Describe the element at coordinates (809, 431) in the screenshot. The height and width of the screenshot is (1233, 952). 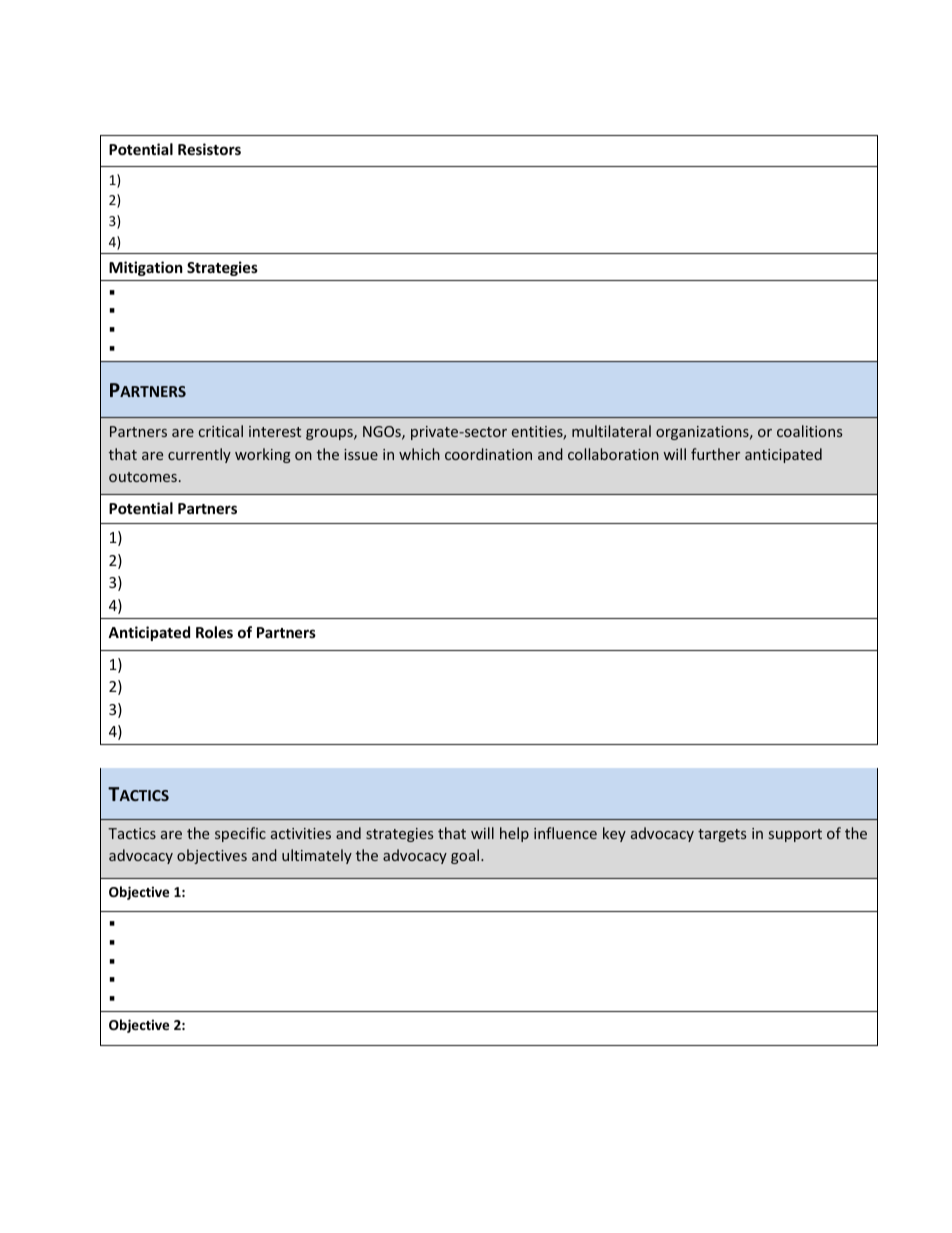
I see `coalitions` at that location.
